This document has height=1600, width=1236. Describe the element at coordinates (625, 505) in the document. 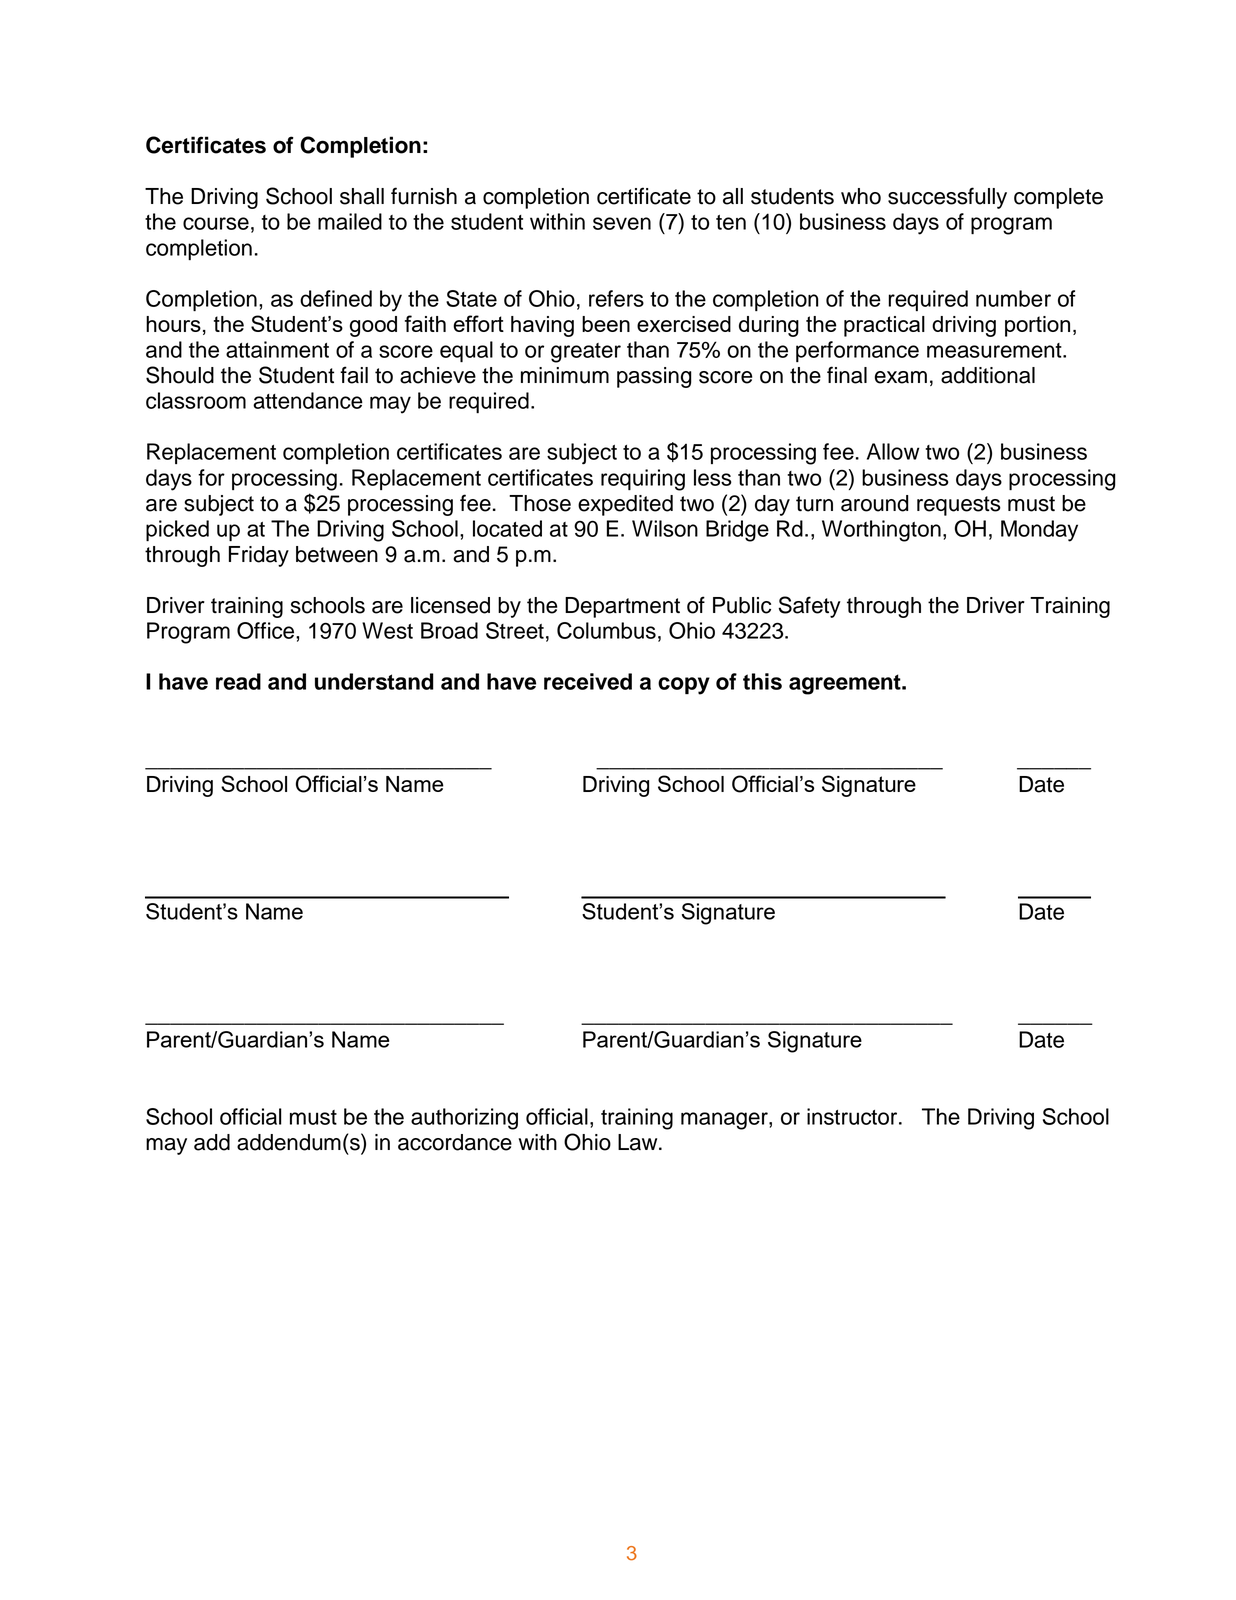

I see `expedited` at that location.
